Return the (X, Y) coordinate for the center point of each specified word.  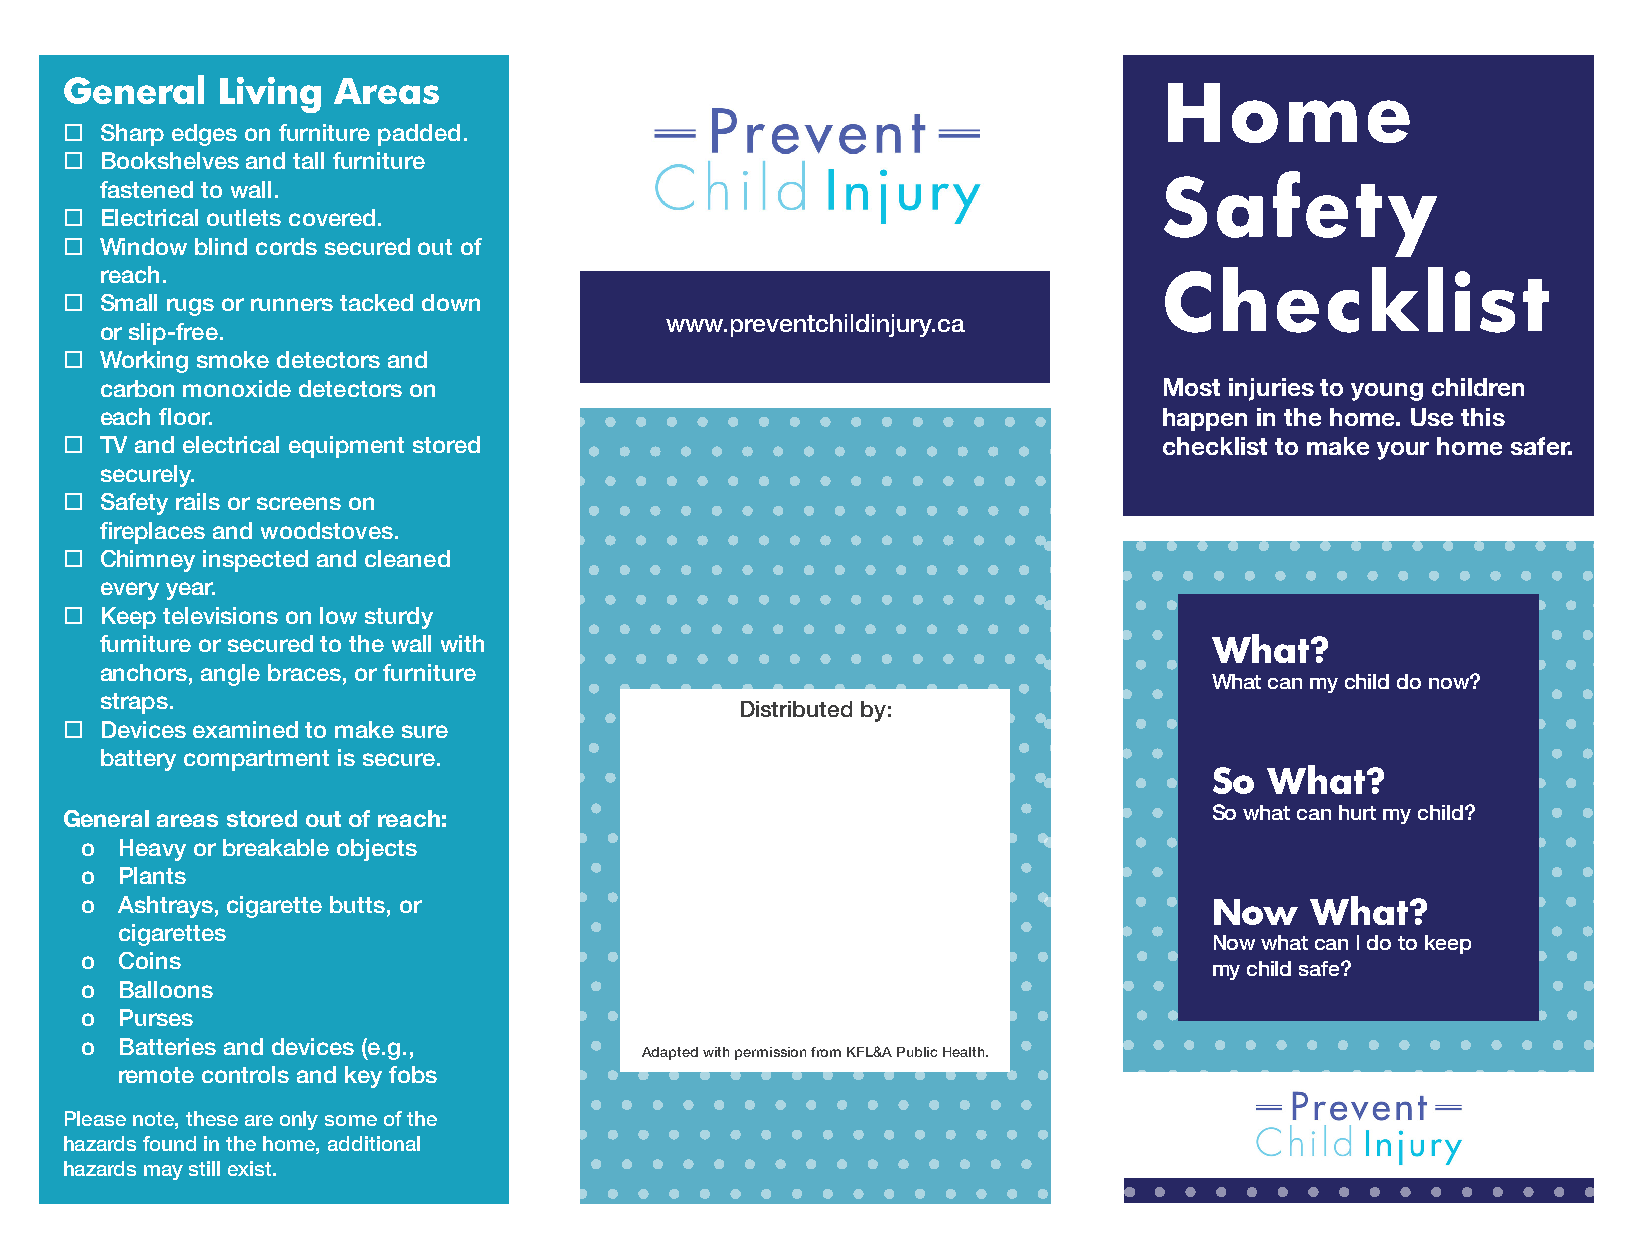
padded (419, 135)
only (299, 1120)
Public (917, 1052)
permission (770, 1053)
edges (204, 135)
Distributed (796, 709)
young (1387, 392)
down (451, 302)
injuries (1271, 389)
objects (377, 850)
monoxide (237, 388)
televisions (220, 615)
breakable (276, 847)
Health (963, 1052)
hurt (1357, 812)
